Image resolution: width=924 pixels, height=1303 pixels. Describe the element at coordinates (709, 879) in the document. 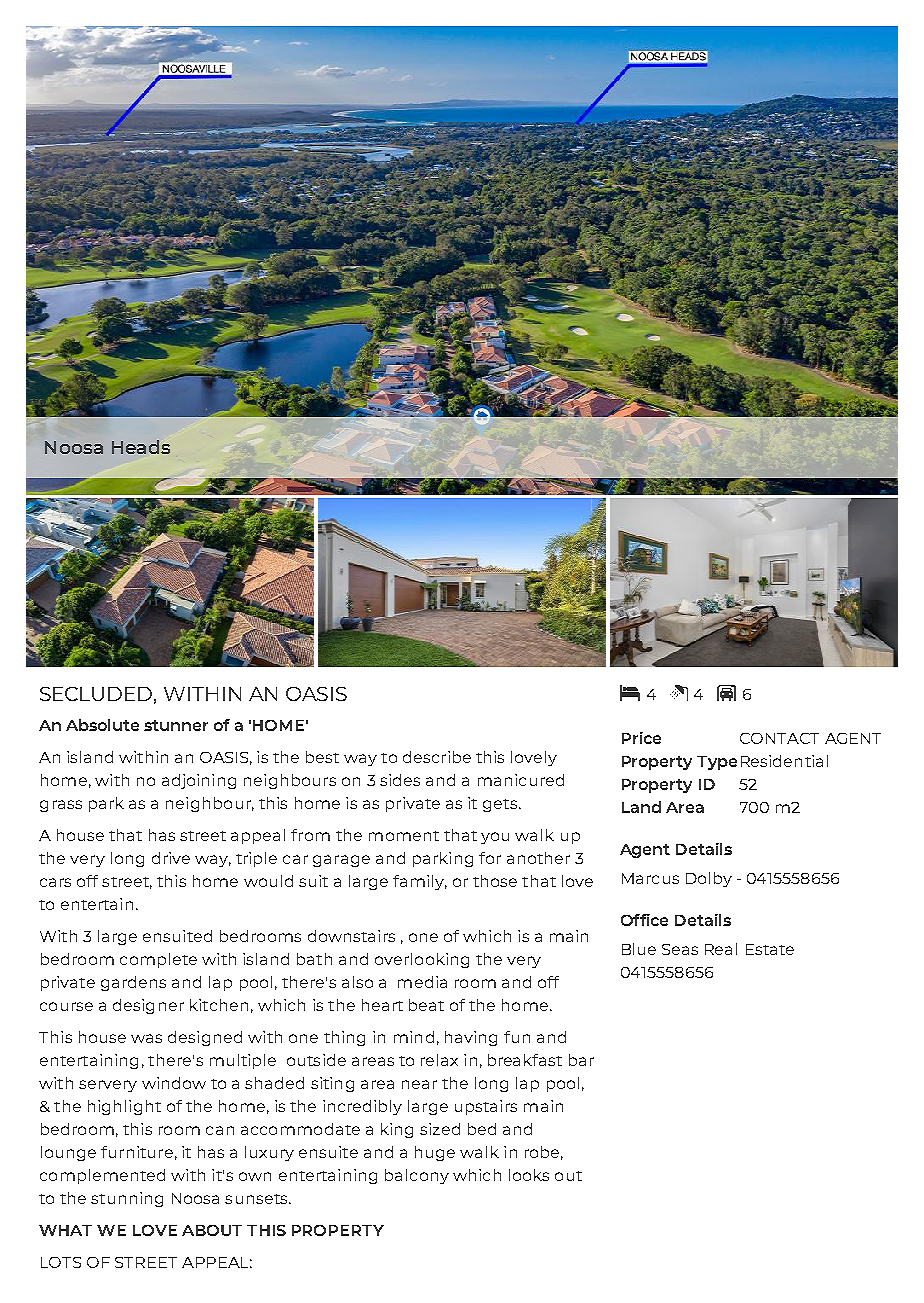

I see `Dolby` at that location.
